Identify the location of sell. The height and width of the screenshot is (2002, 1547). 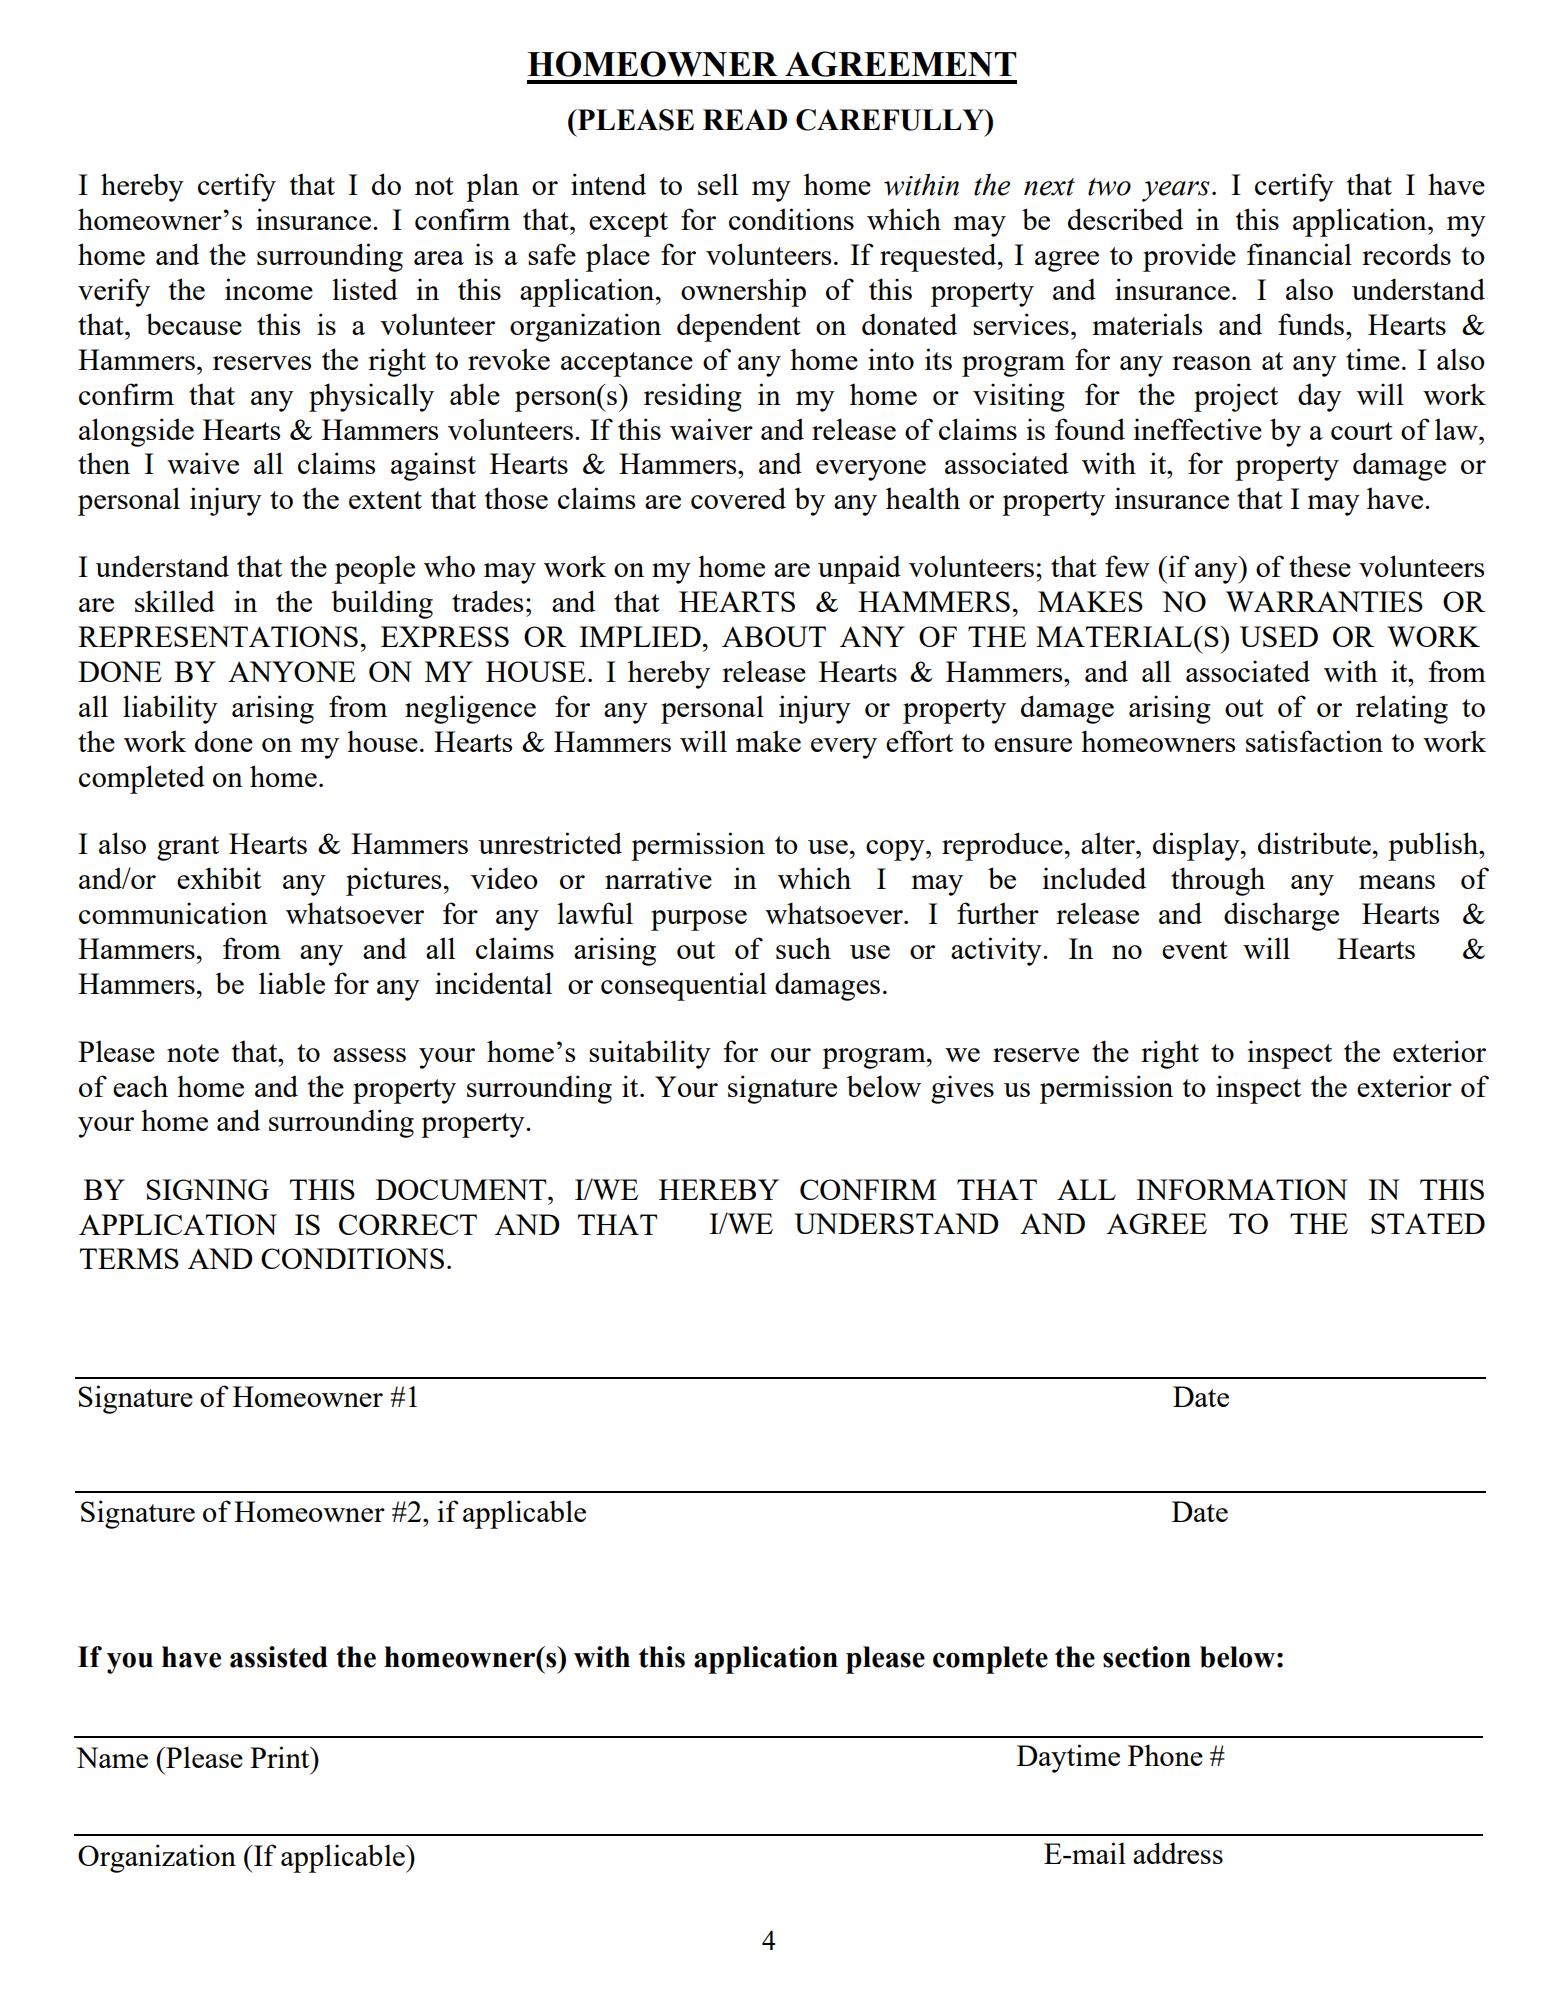
(718, 184).
